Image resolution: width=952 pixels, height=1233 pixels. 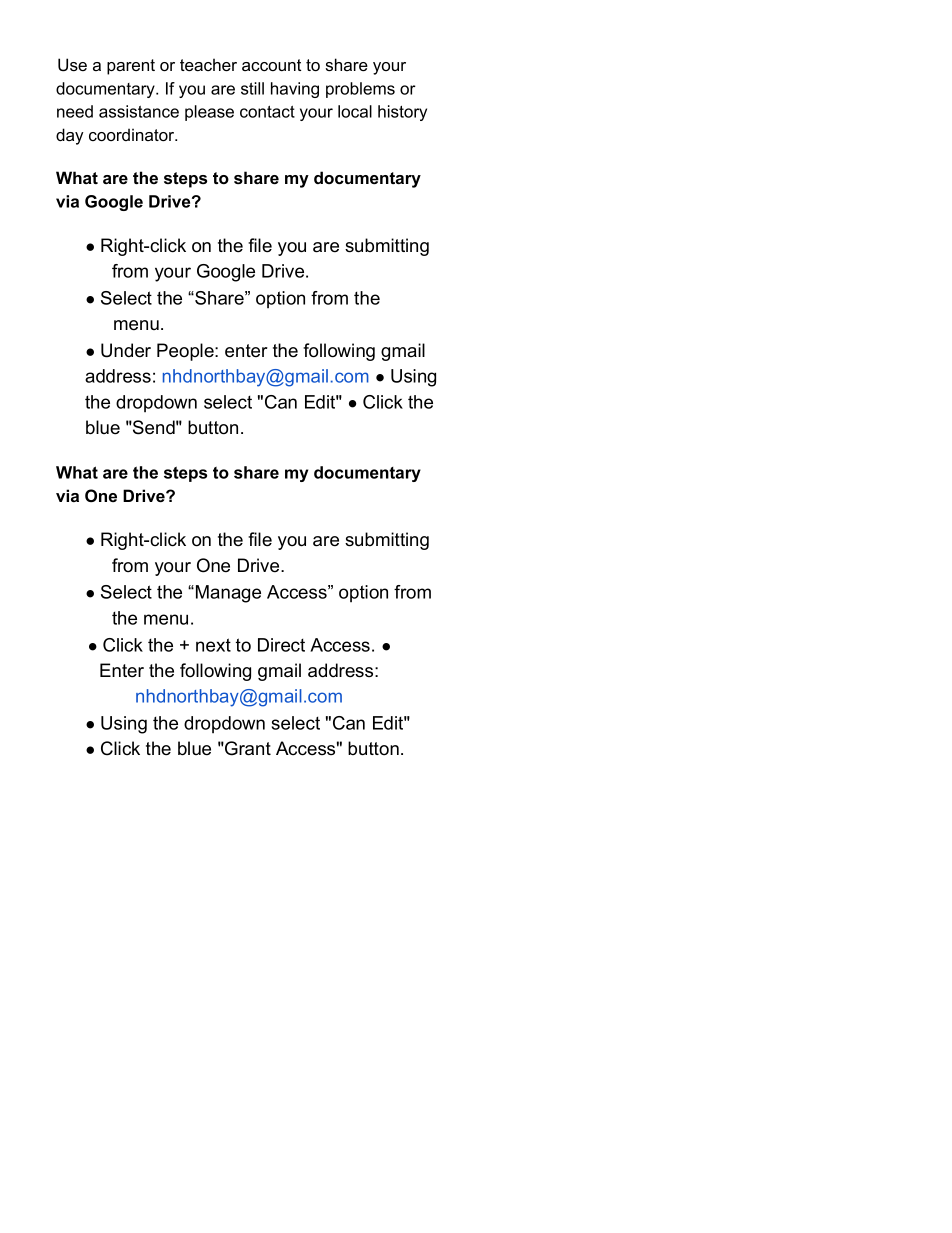 What do you see at coordinates (213, 645) in the screenshot?
I see `next` at bounding box center [213, 645].
